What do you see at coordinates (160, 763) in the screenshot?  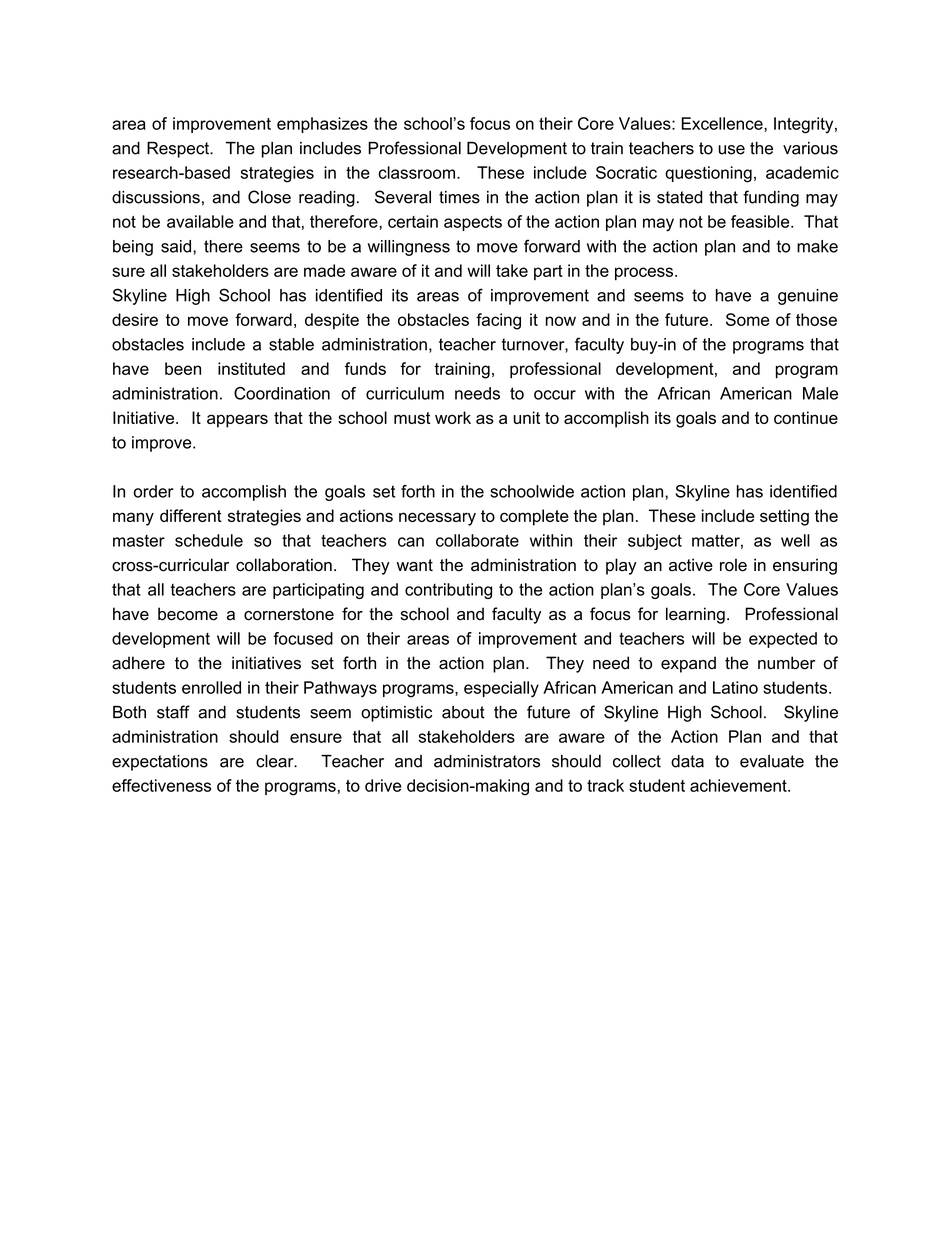 I see `expectations` at bounding box center [160, 763].
